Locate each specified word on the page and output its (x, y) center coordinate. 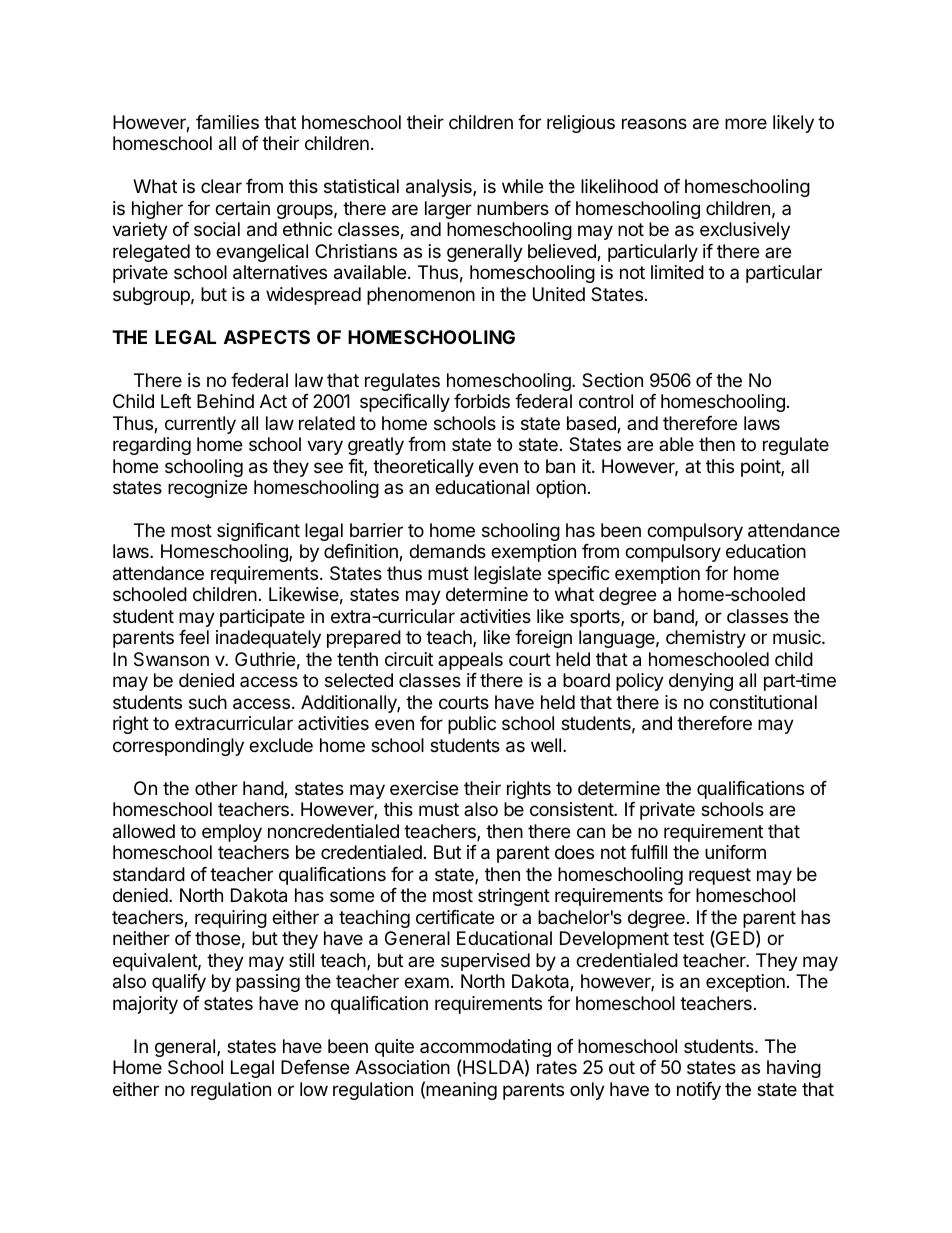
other (216, 788)
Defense (315, 1067)
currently (200, 425)
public (472, 725)
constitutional (763, 702)
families (227, 122)
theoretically (423, 468)
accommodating (485, 1049)
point (761, 468)
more (746, 123)
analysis (440, 188)
